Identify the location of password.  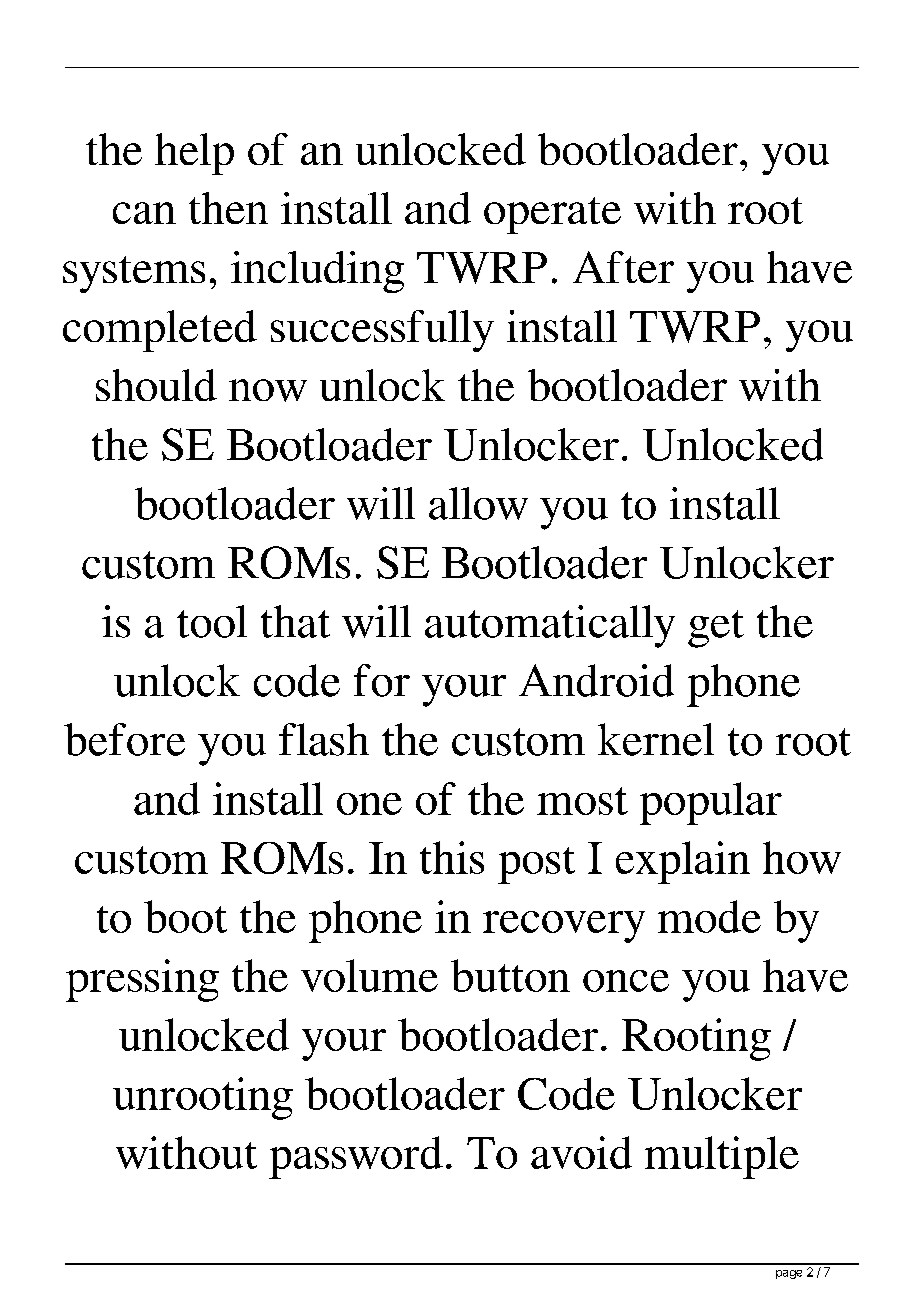
(356, 1157).
